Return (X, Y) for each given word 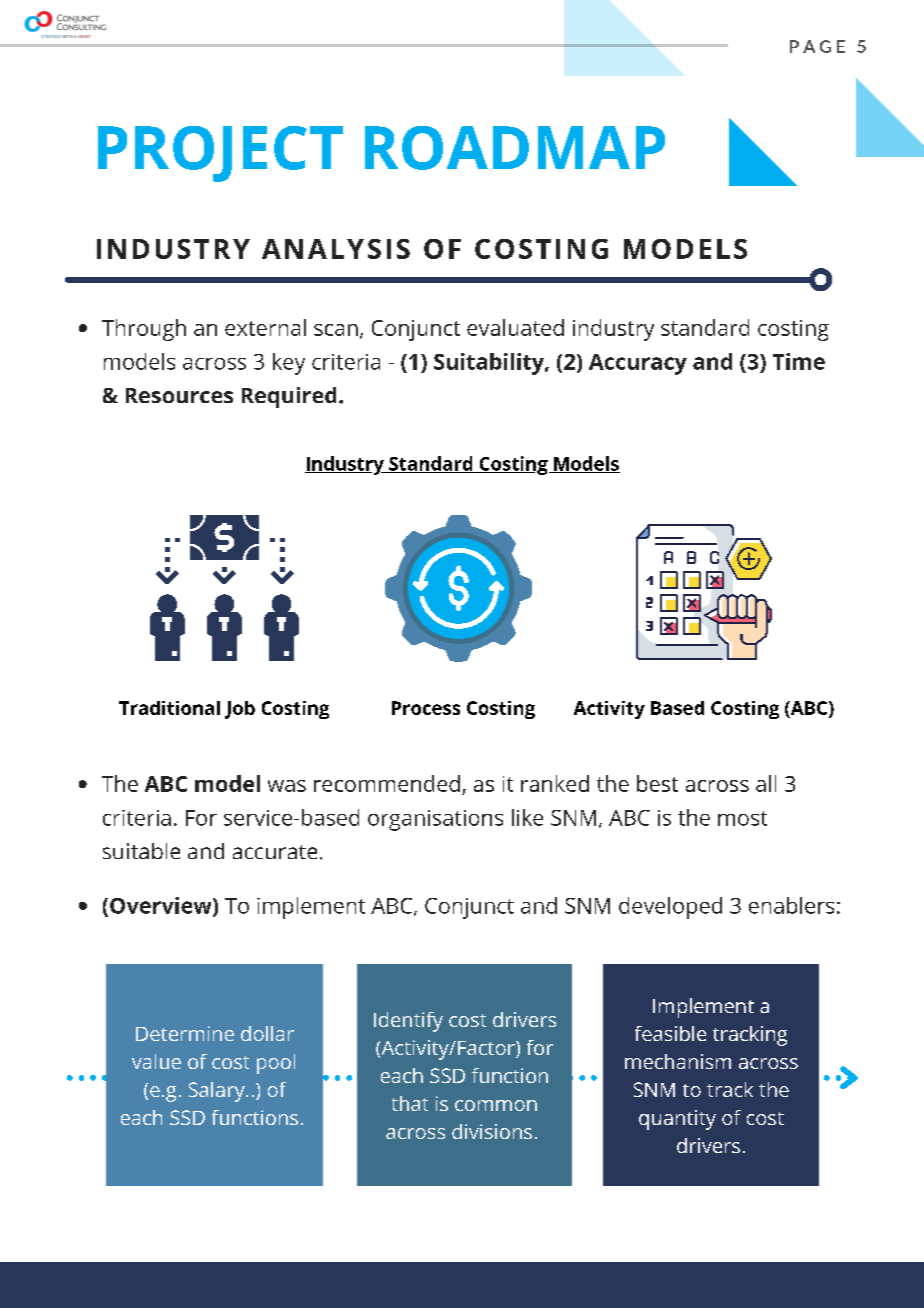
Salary (218, 1092)
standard (705, 327)
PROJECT (220, 154)
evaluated (515, 327)
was (287, 786)
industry (613, 330)
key (289, 364)
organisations (435, 820)
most (742, 818)
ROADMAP (515, 148)
